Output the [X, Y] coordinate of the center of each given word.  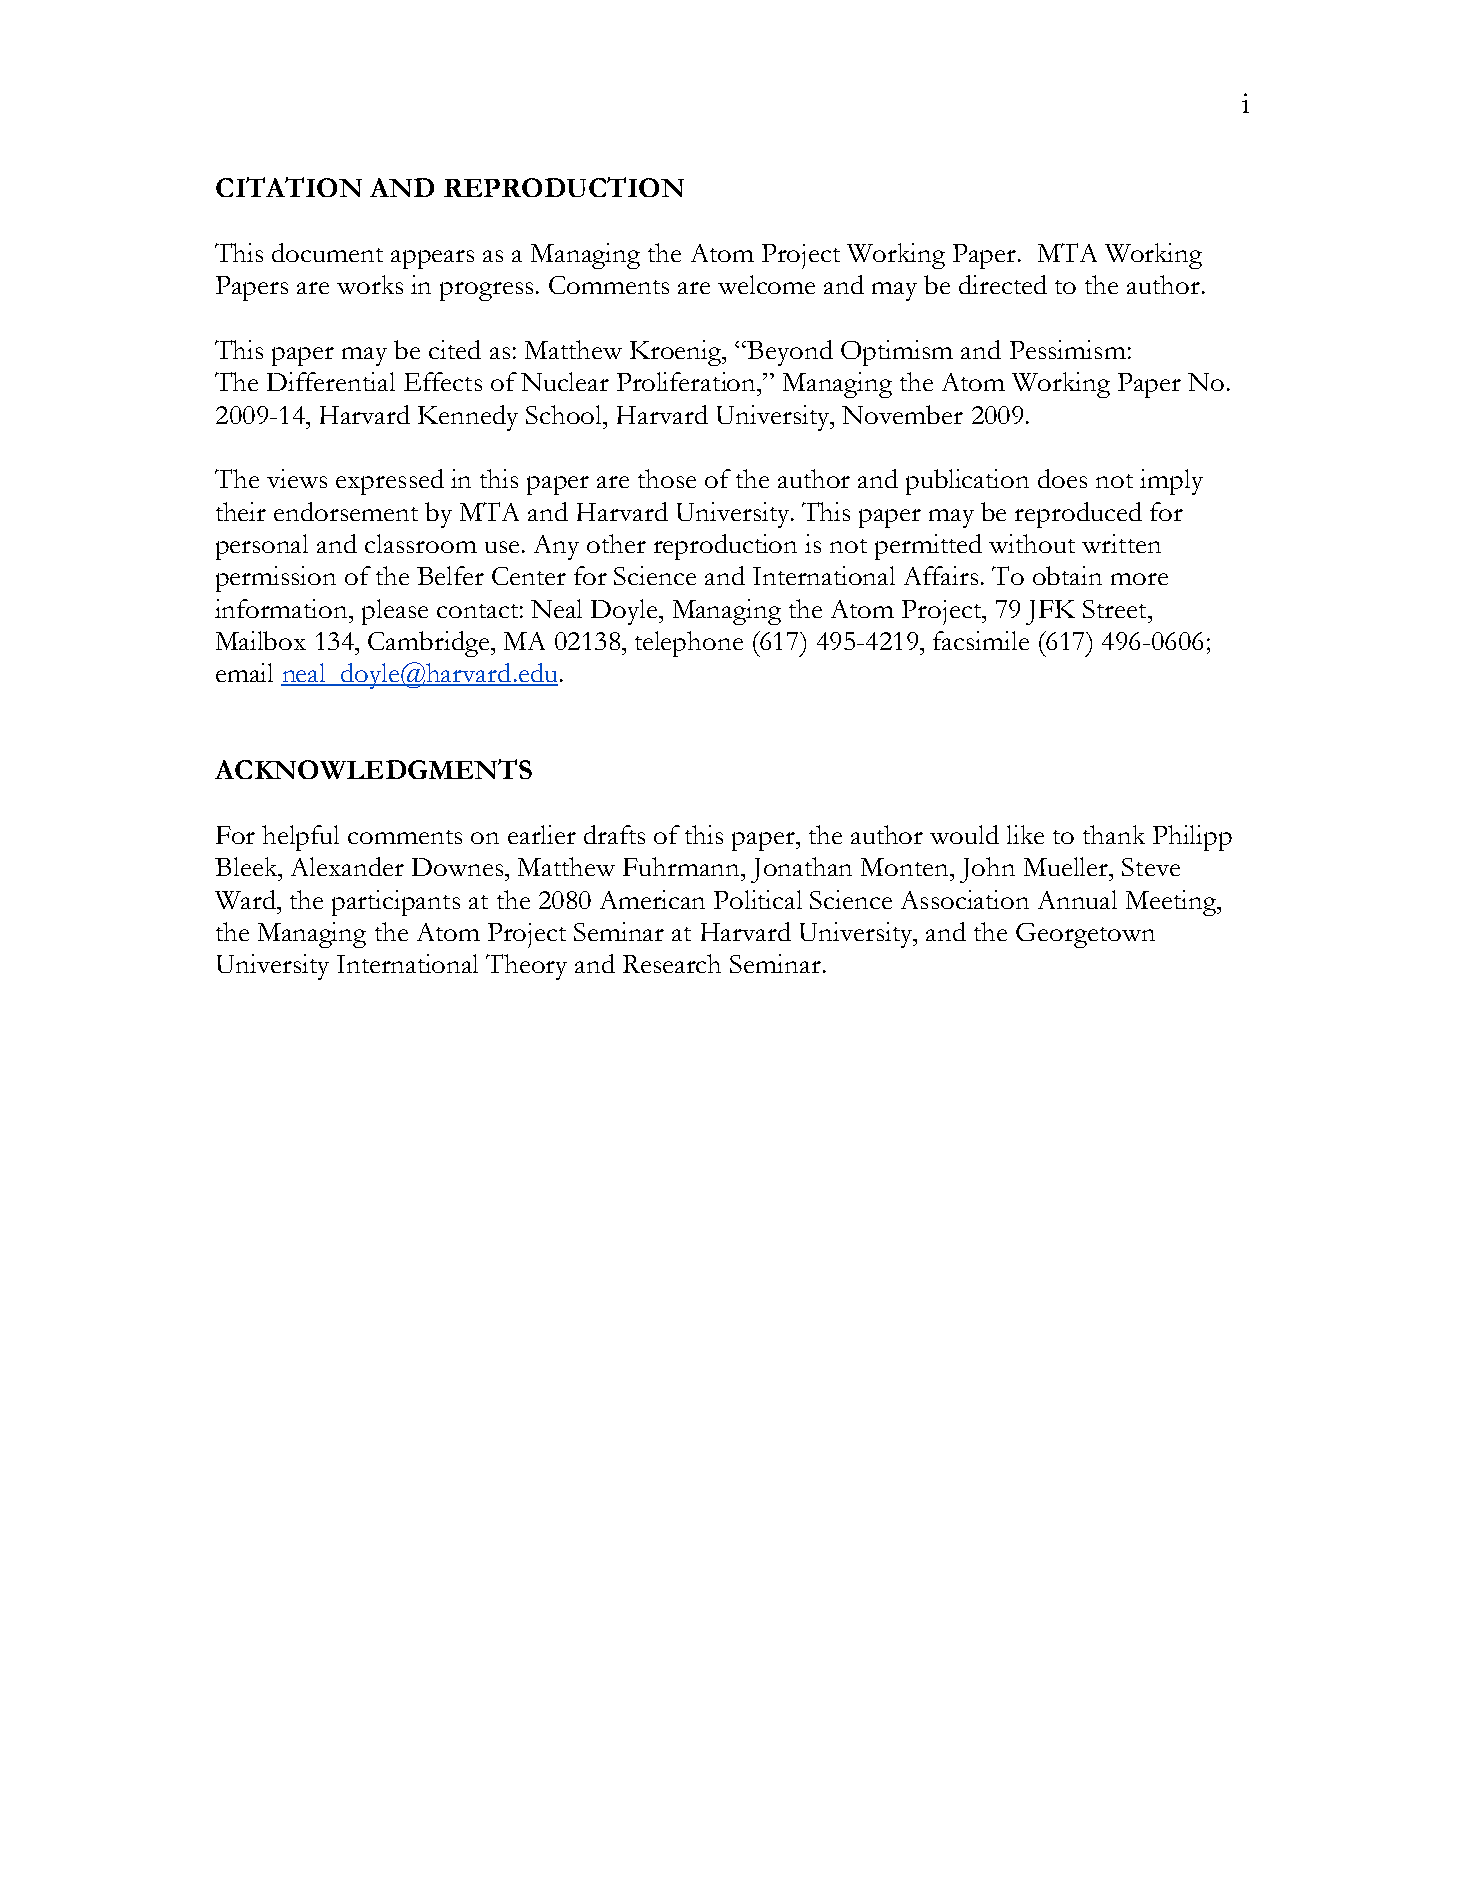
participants [396, 903]
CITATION [289, 187]
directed [1003, 284]
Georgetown [1085, 935]
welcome [766, 284]
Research [672, 963]
